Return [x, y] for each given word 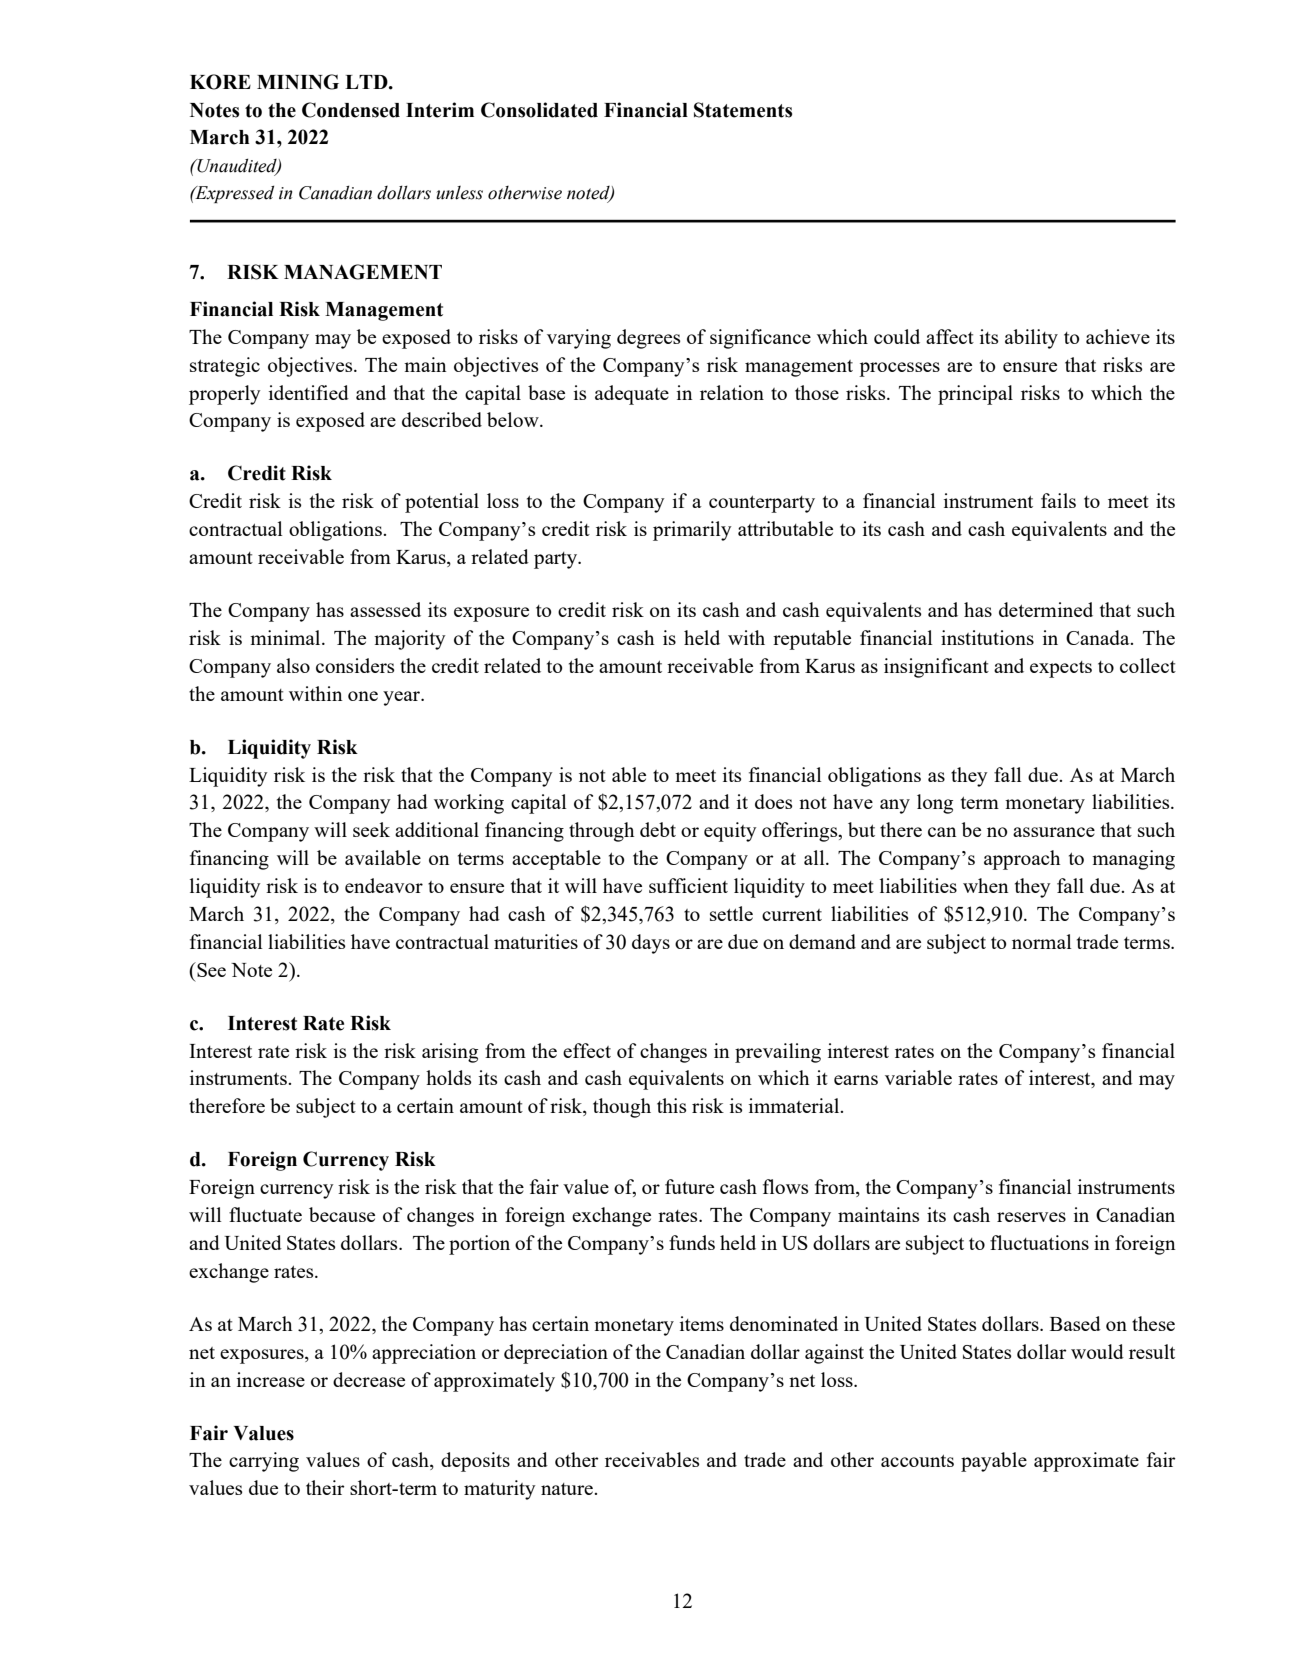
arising [450, 1053]
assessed [385, 609]
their [325, 1487]
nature [568, 1489]
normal [1042, 941]
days [651, 944]
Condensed [351, 110]
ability [1031, 339]
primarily [692, 531]
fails [1058, 500]
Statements [743, 110]
